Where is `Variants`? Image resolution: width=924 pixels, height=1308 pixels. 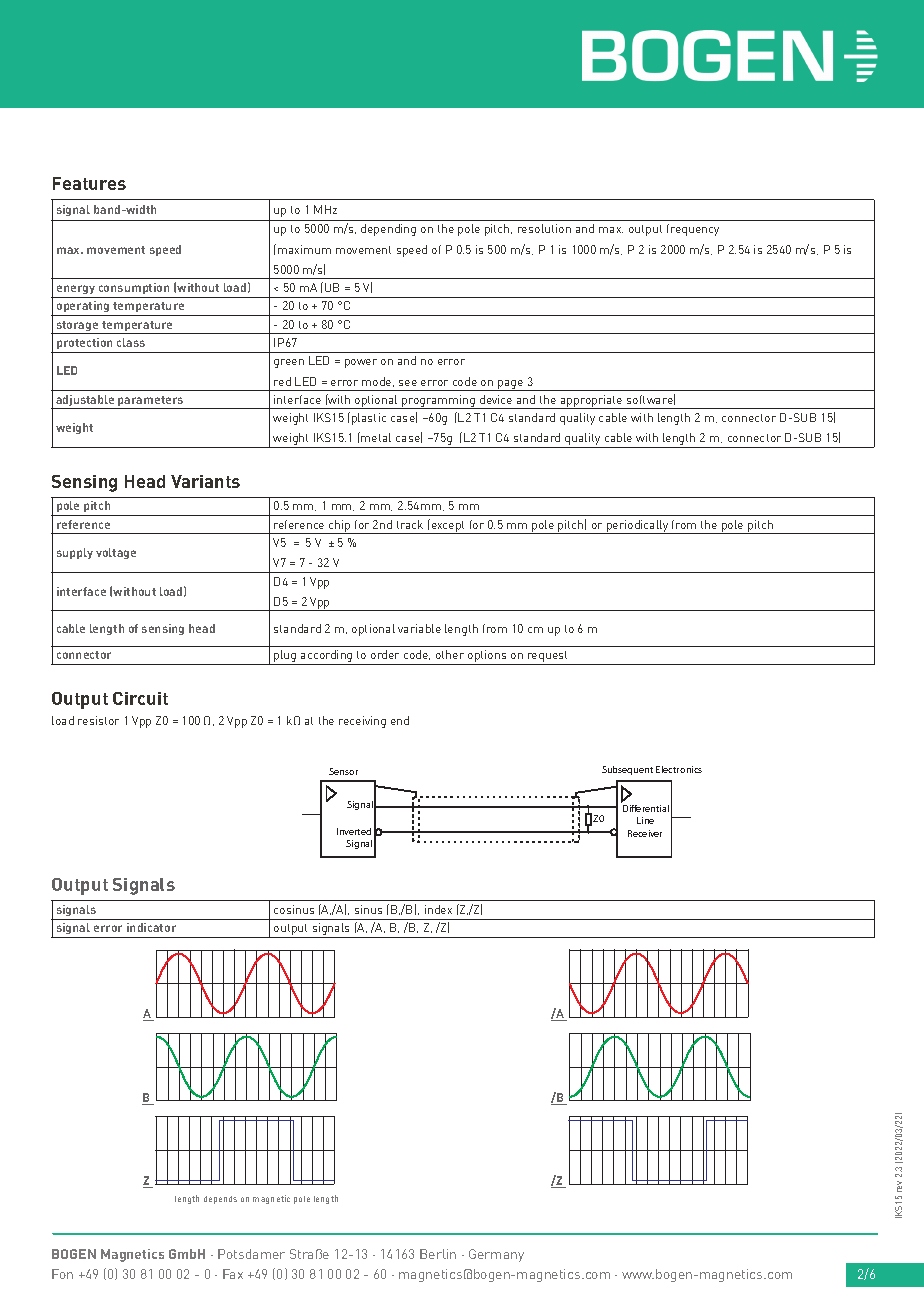
Variants is located at coordinates (205, 481).
